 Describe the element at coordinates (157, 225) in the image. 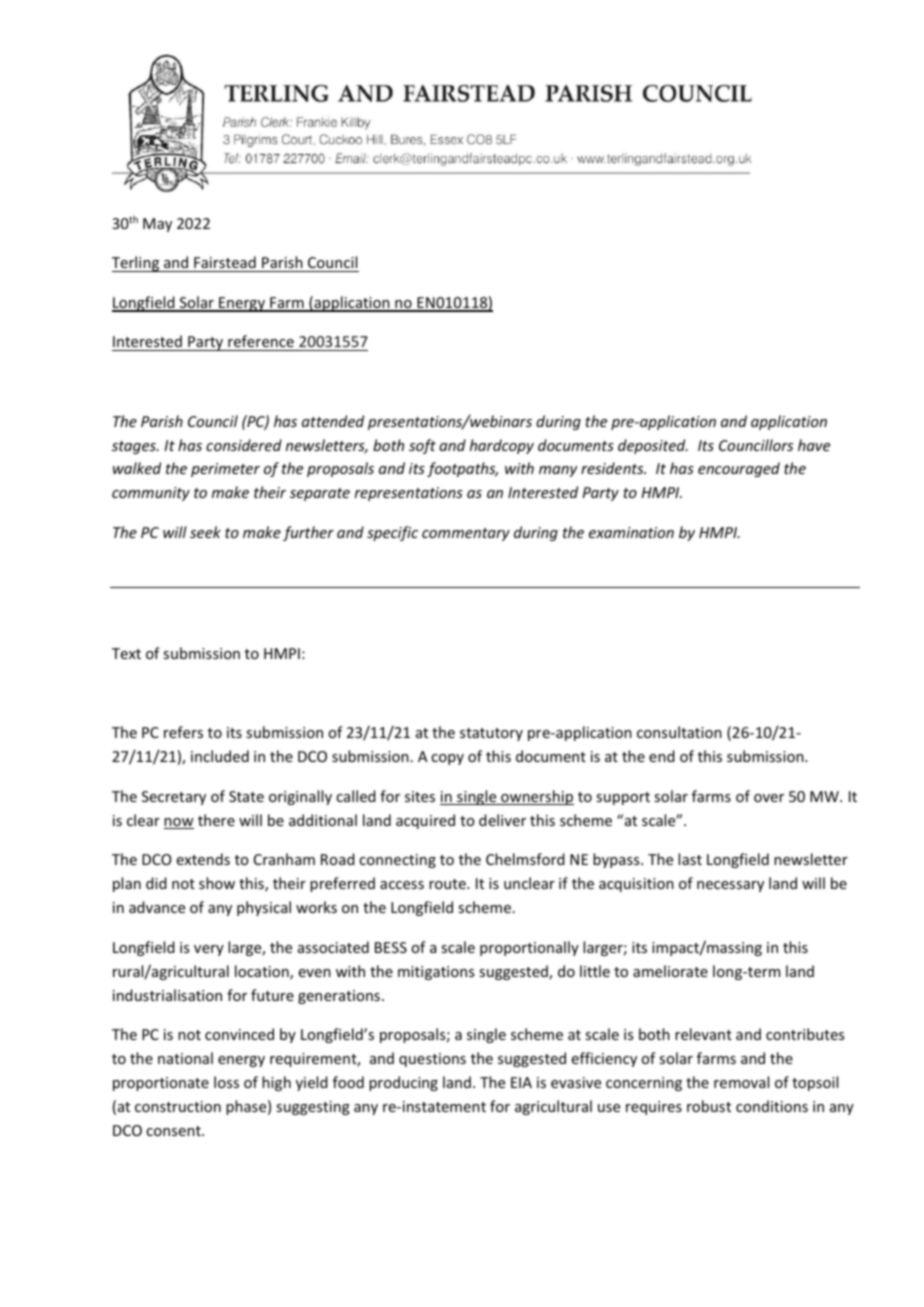

I see `May` at that location.
